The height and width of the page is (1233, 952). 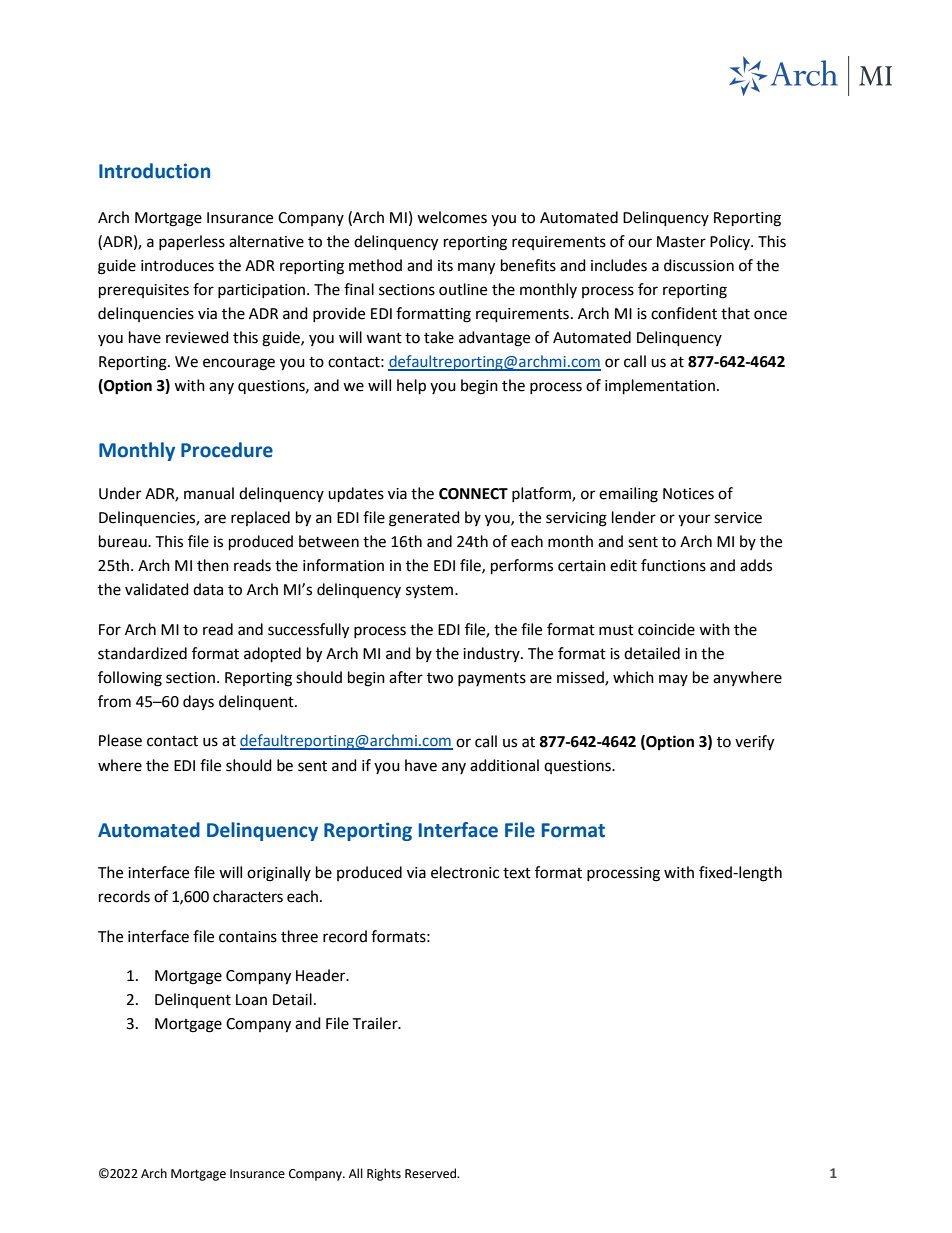 I want to click on welcomes, so click(x=452, y=217).
